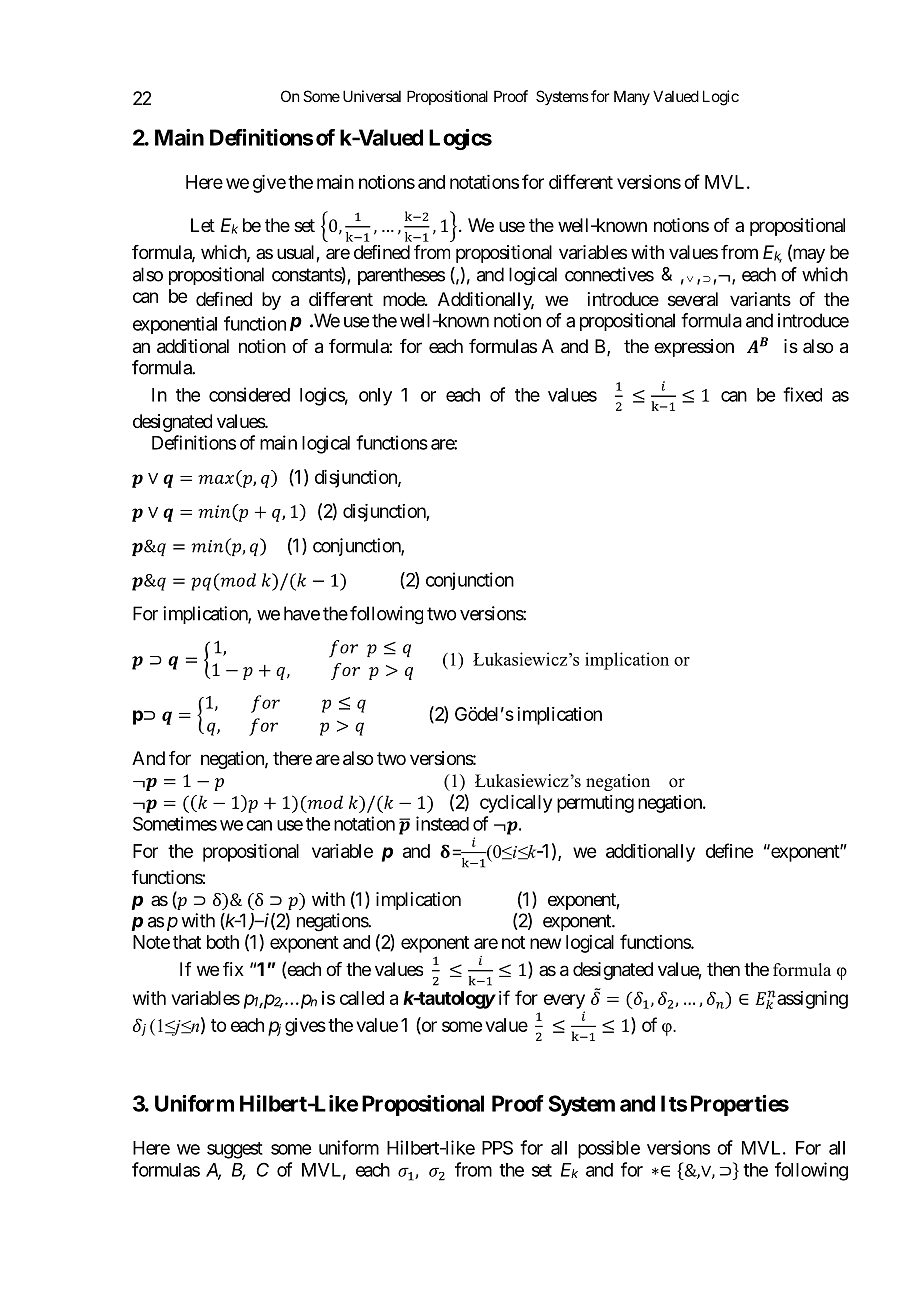  Describe the element at coordinates (693, 299) in the screenshot. I see `several` at that location.
